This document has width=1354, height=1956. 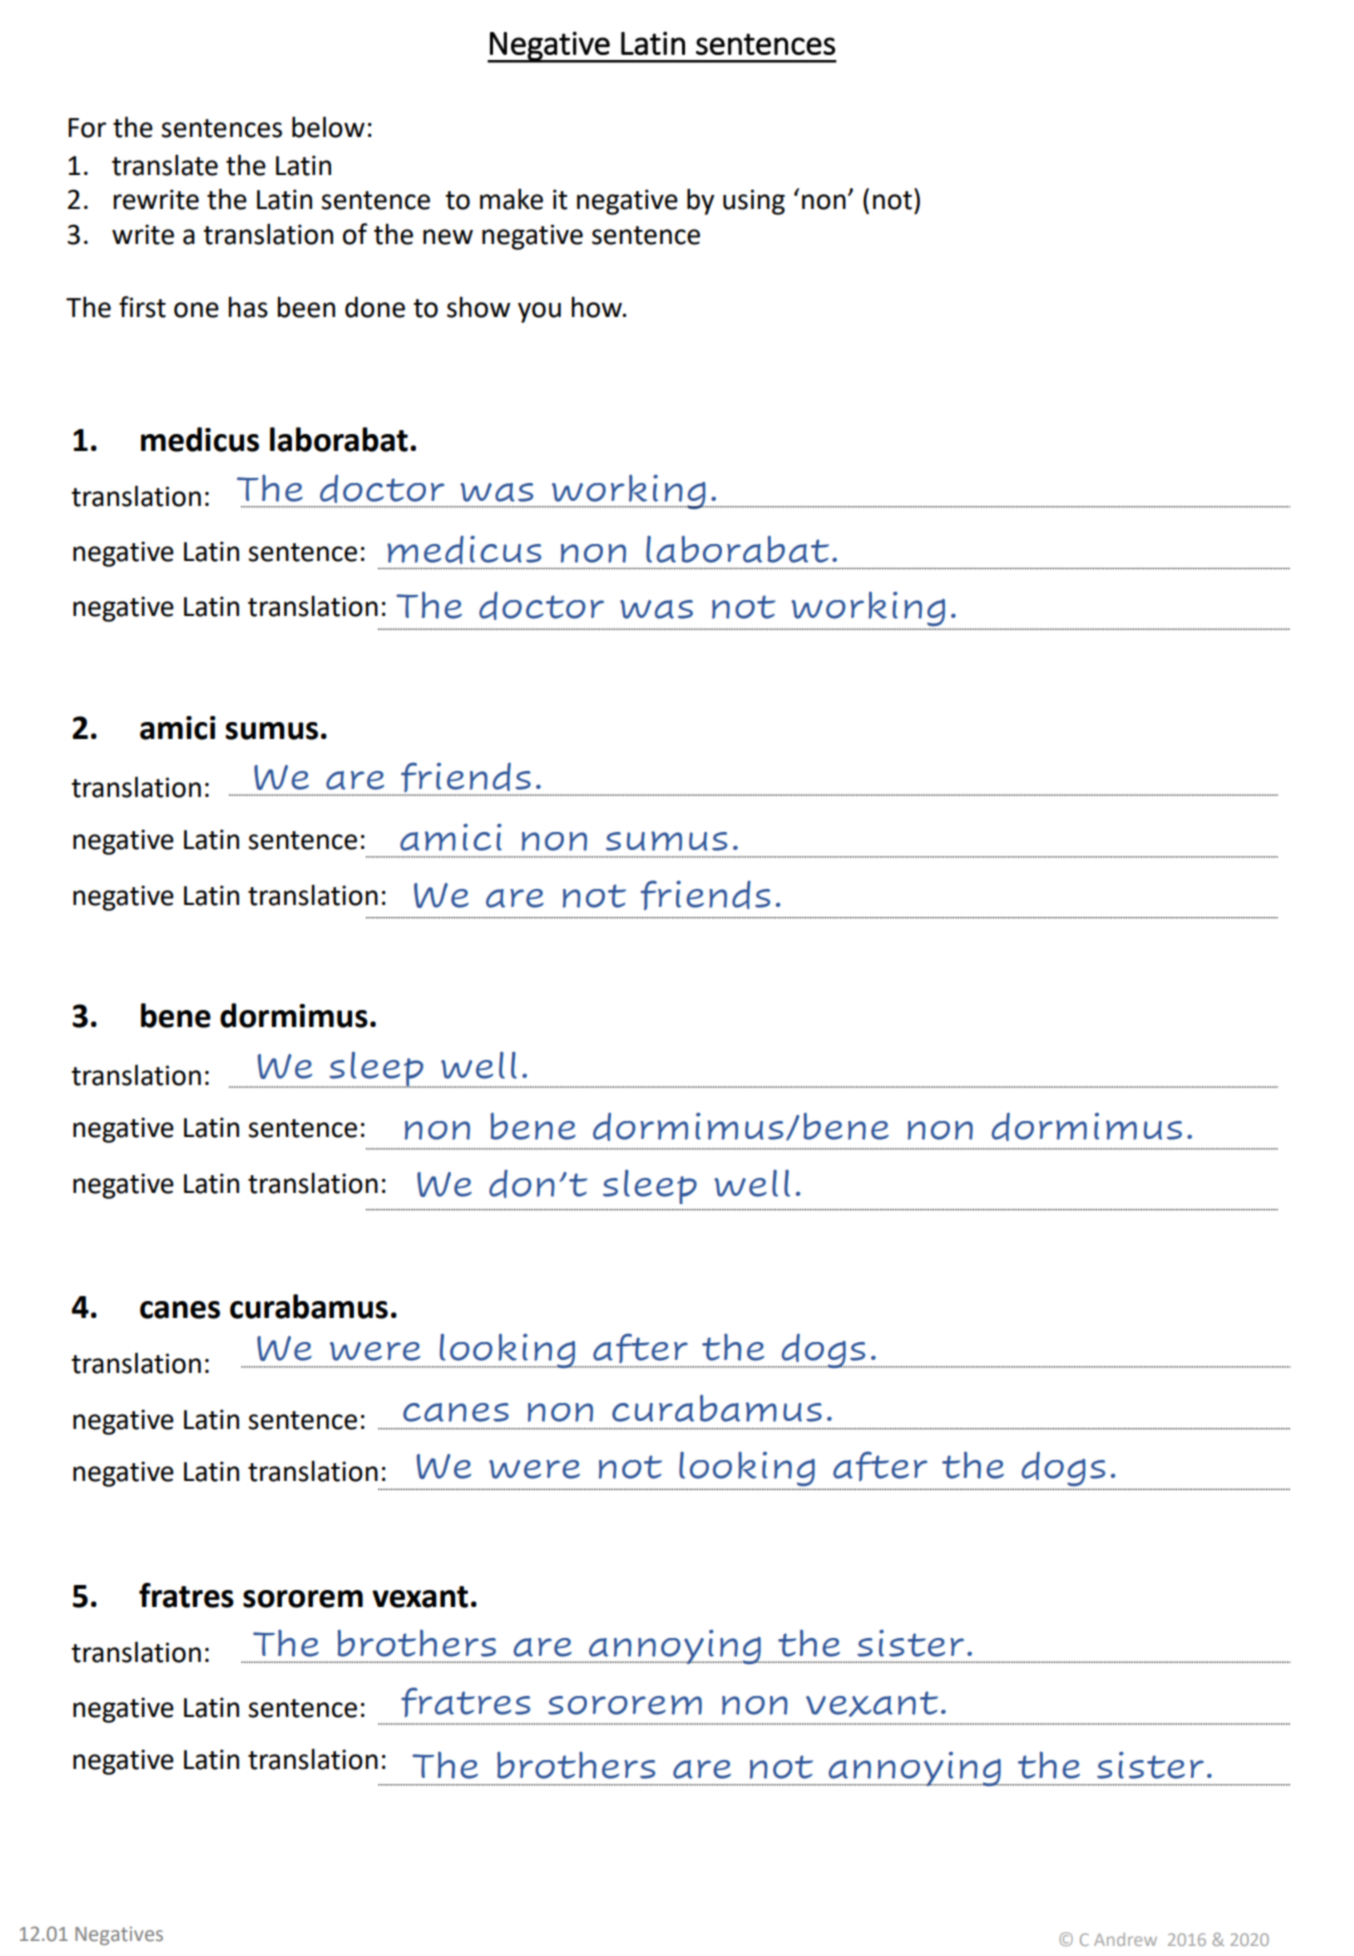 I want to click on Andrew, so click(x=1125, y=1939).
